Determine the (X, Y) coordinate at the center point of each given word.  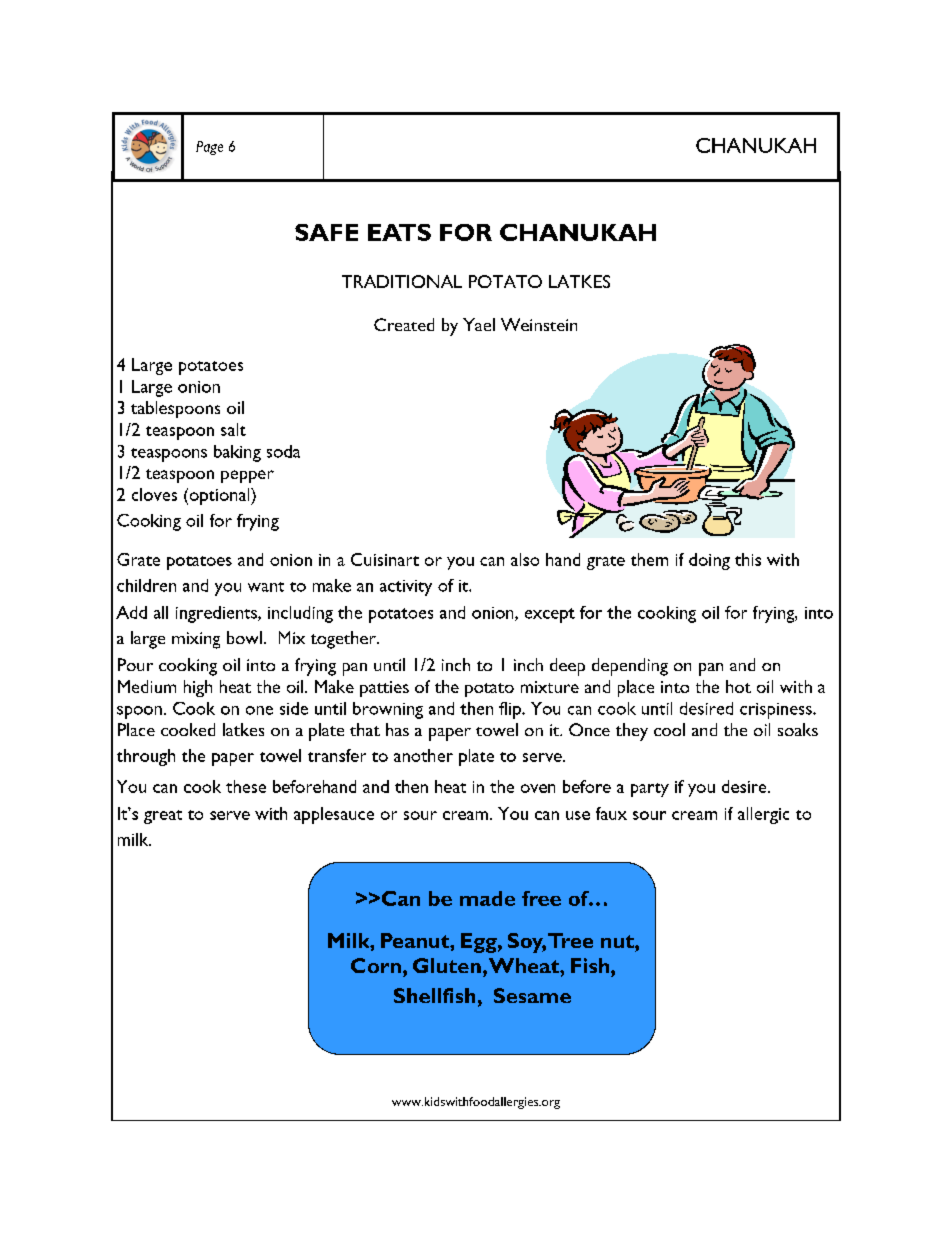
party (650, 790)
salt (233, 429)
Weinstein (539, 324)
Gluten (447, 965)
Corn (376, 965)
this (748, 559)
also (525, 559)
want (266, 587)
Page (209, 148)
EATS (399, 232)
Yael (479, 324)
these (246, 786)
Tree (570, 940)
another (423, 755)
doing (709, 561)
